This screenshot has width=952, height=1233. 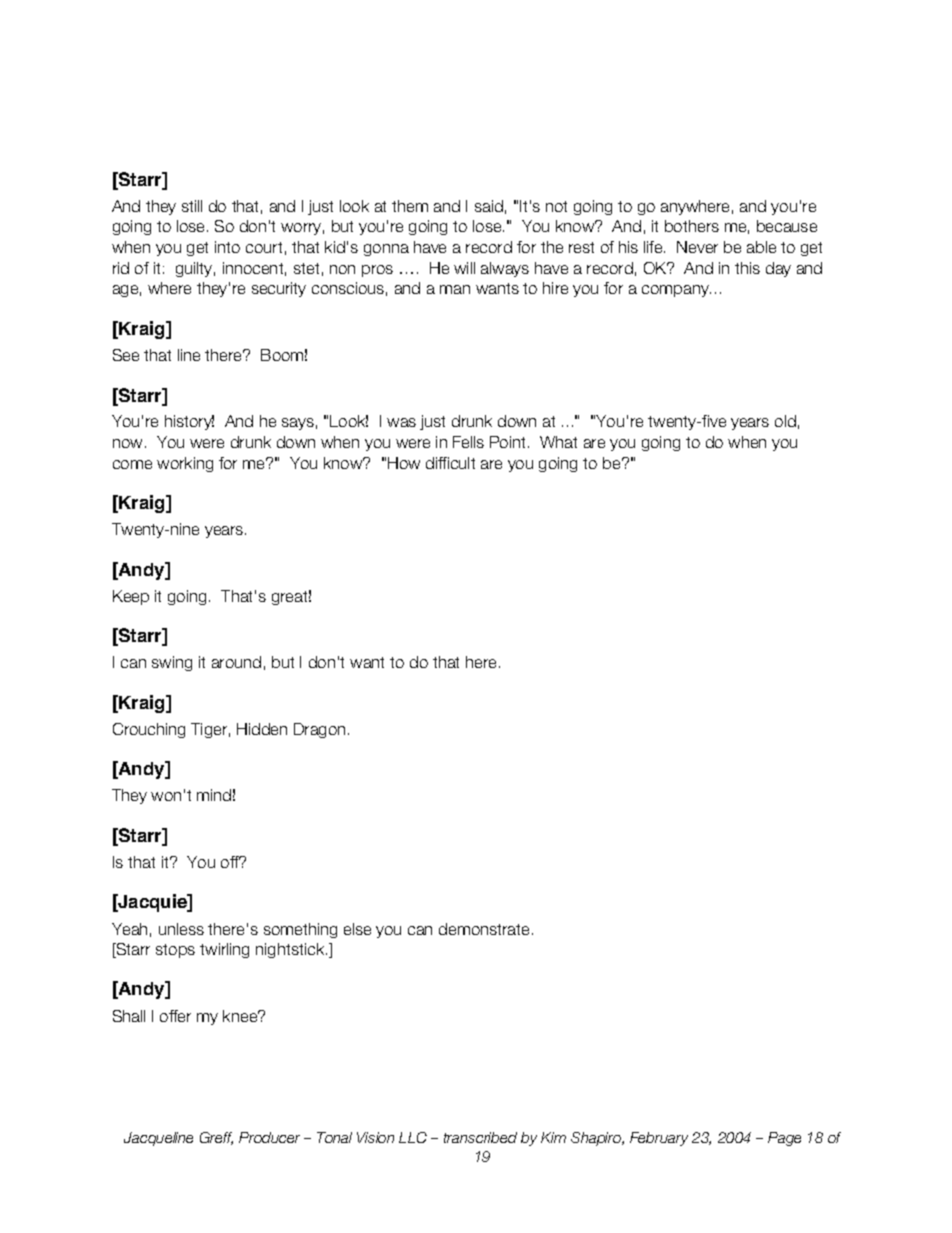 I want to click on Producer, so click(x=269, y=1137).
